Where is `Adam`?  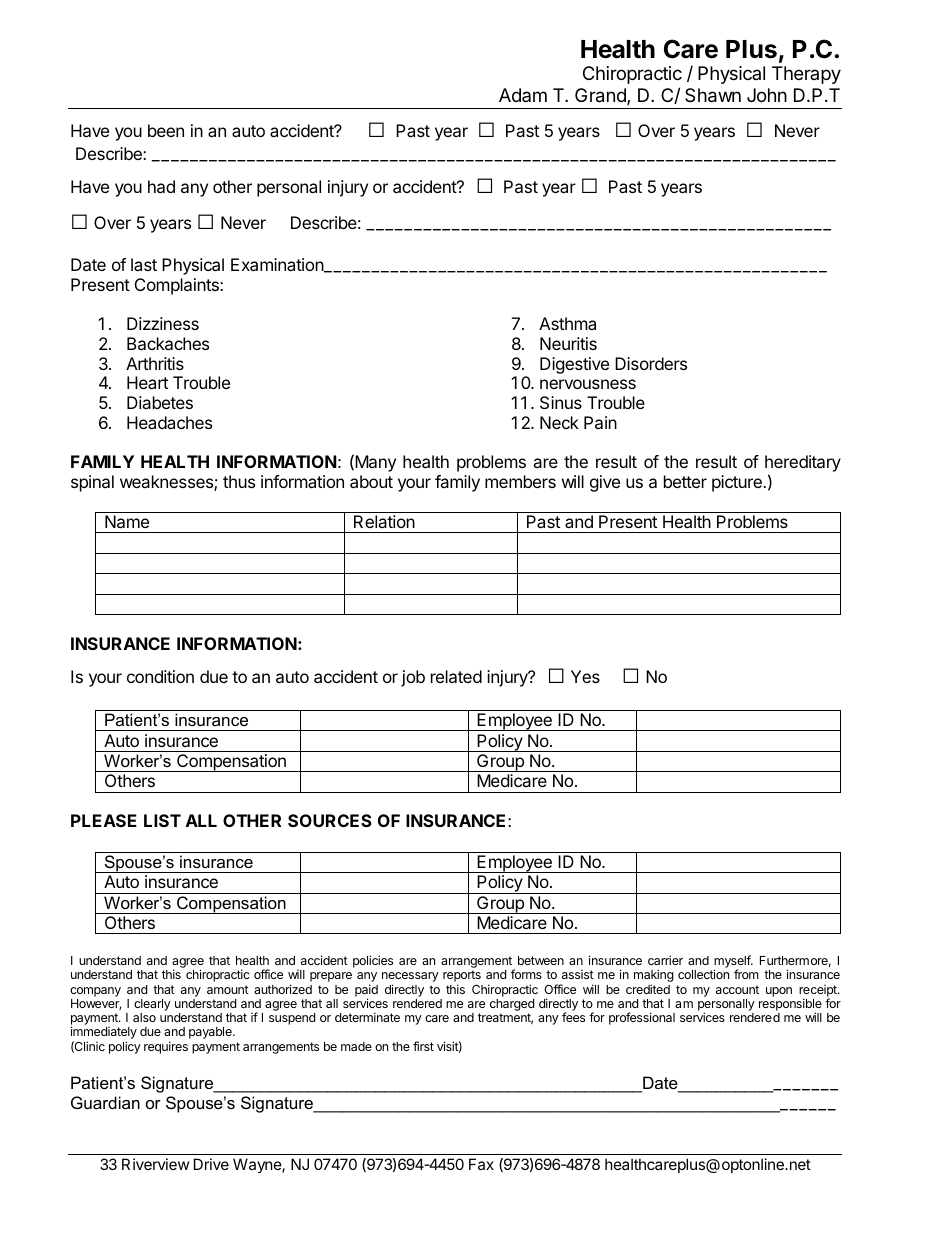
Adam is located at coordinates (523, 95).
